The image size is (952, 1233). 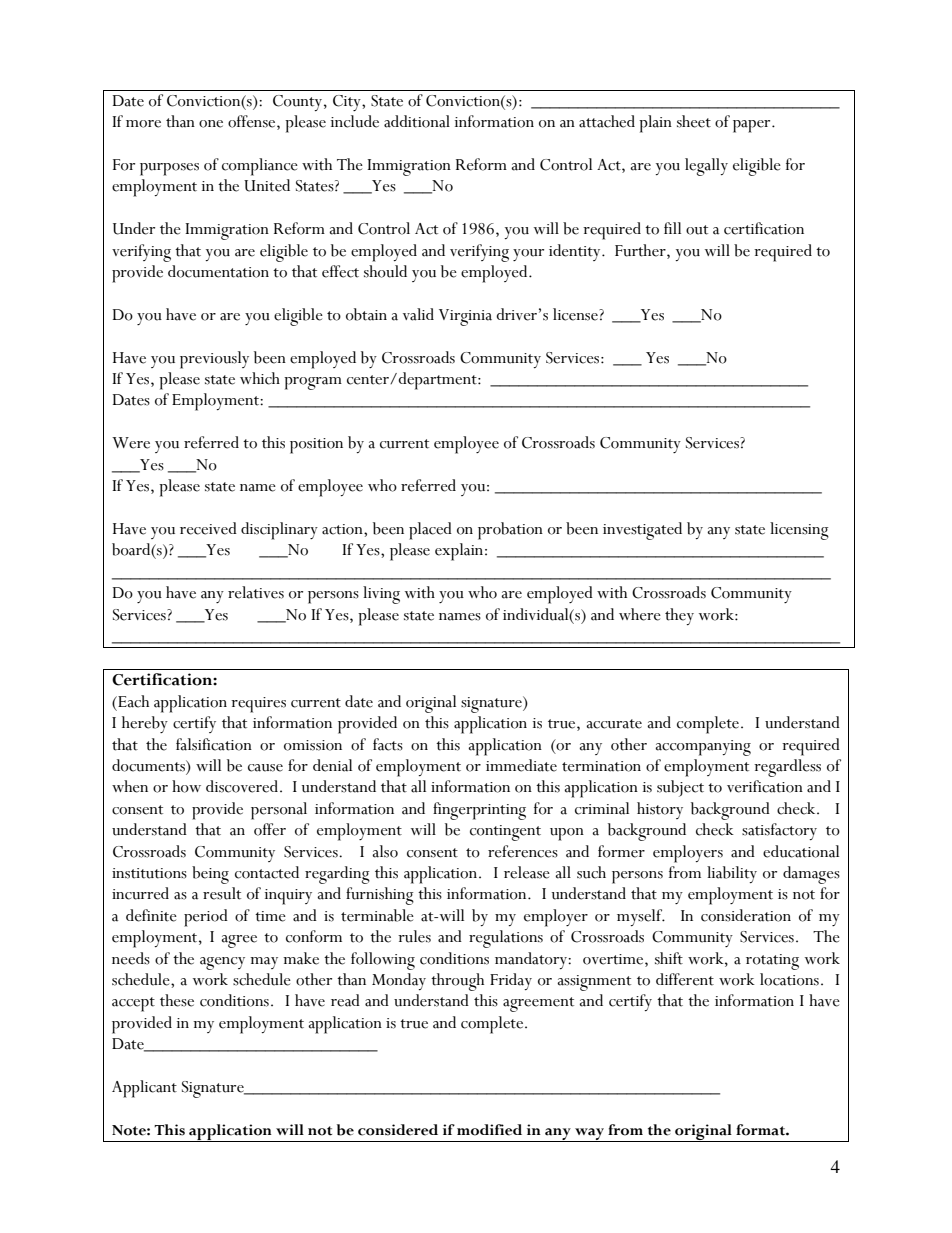 I want to click on legally, so click(x=706, y=167).
